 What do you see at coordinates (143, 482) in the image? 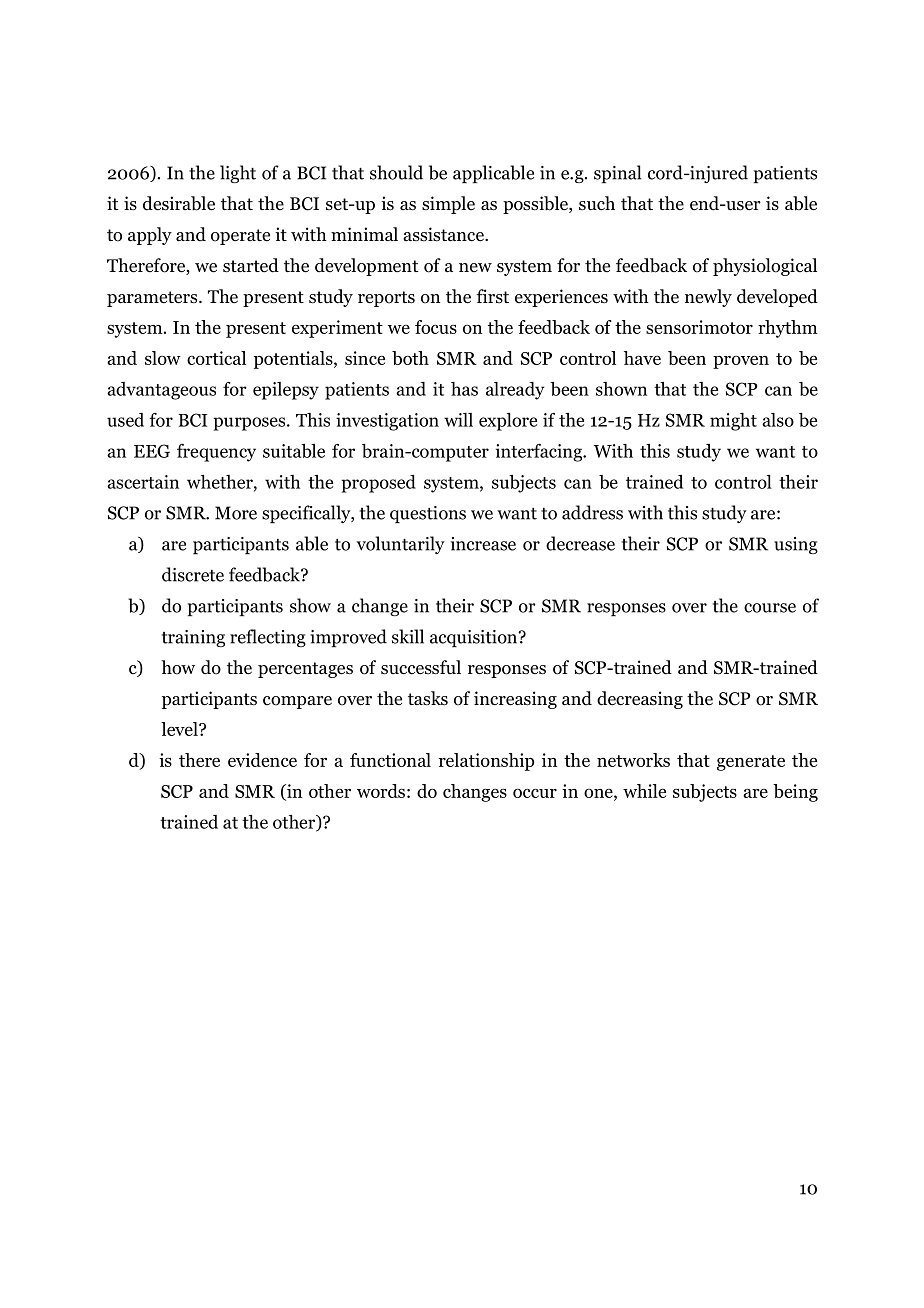
I see `ascertain` at bounding box center [143, 482].
